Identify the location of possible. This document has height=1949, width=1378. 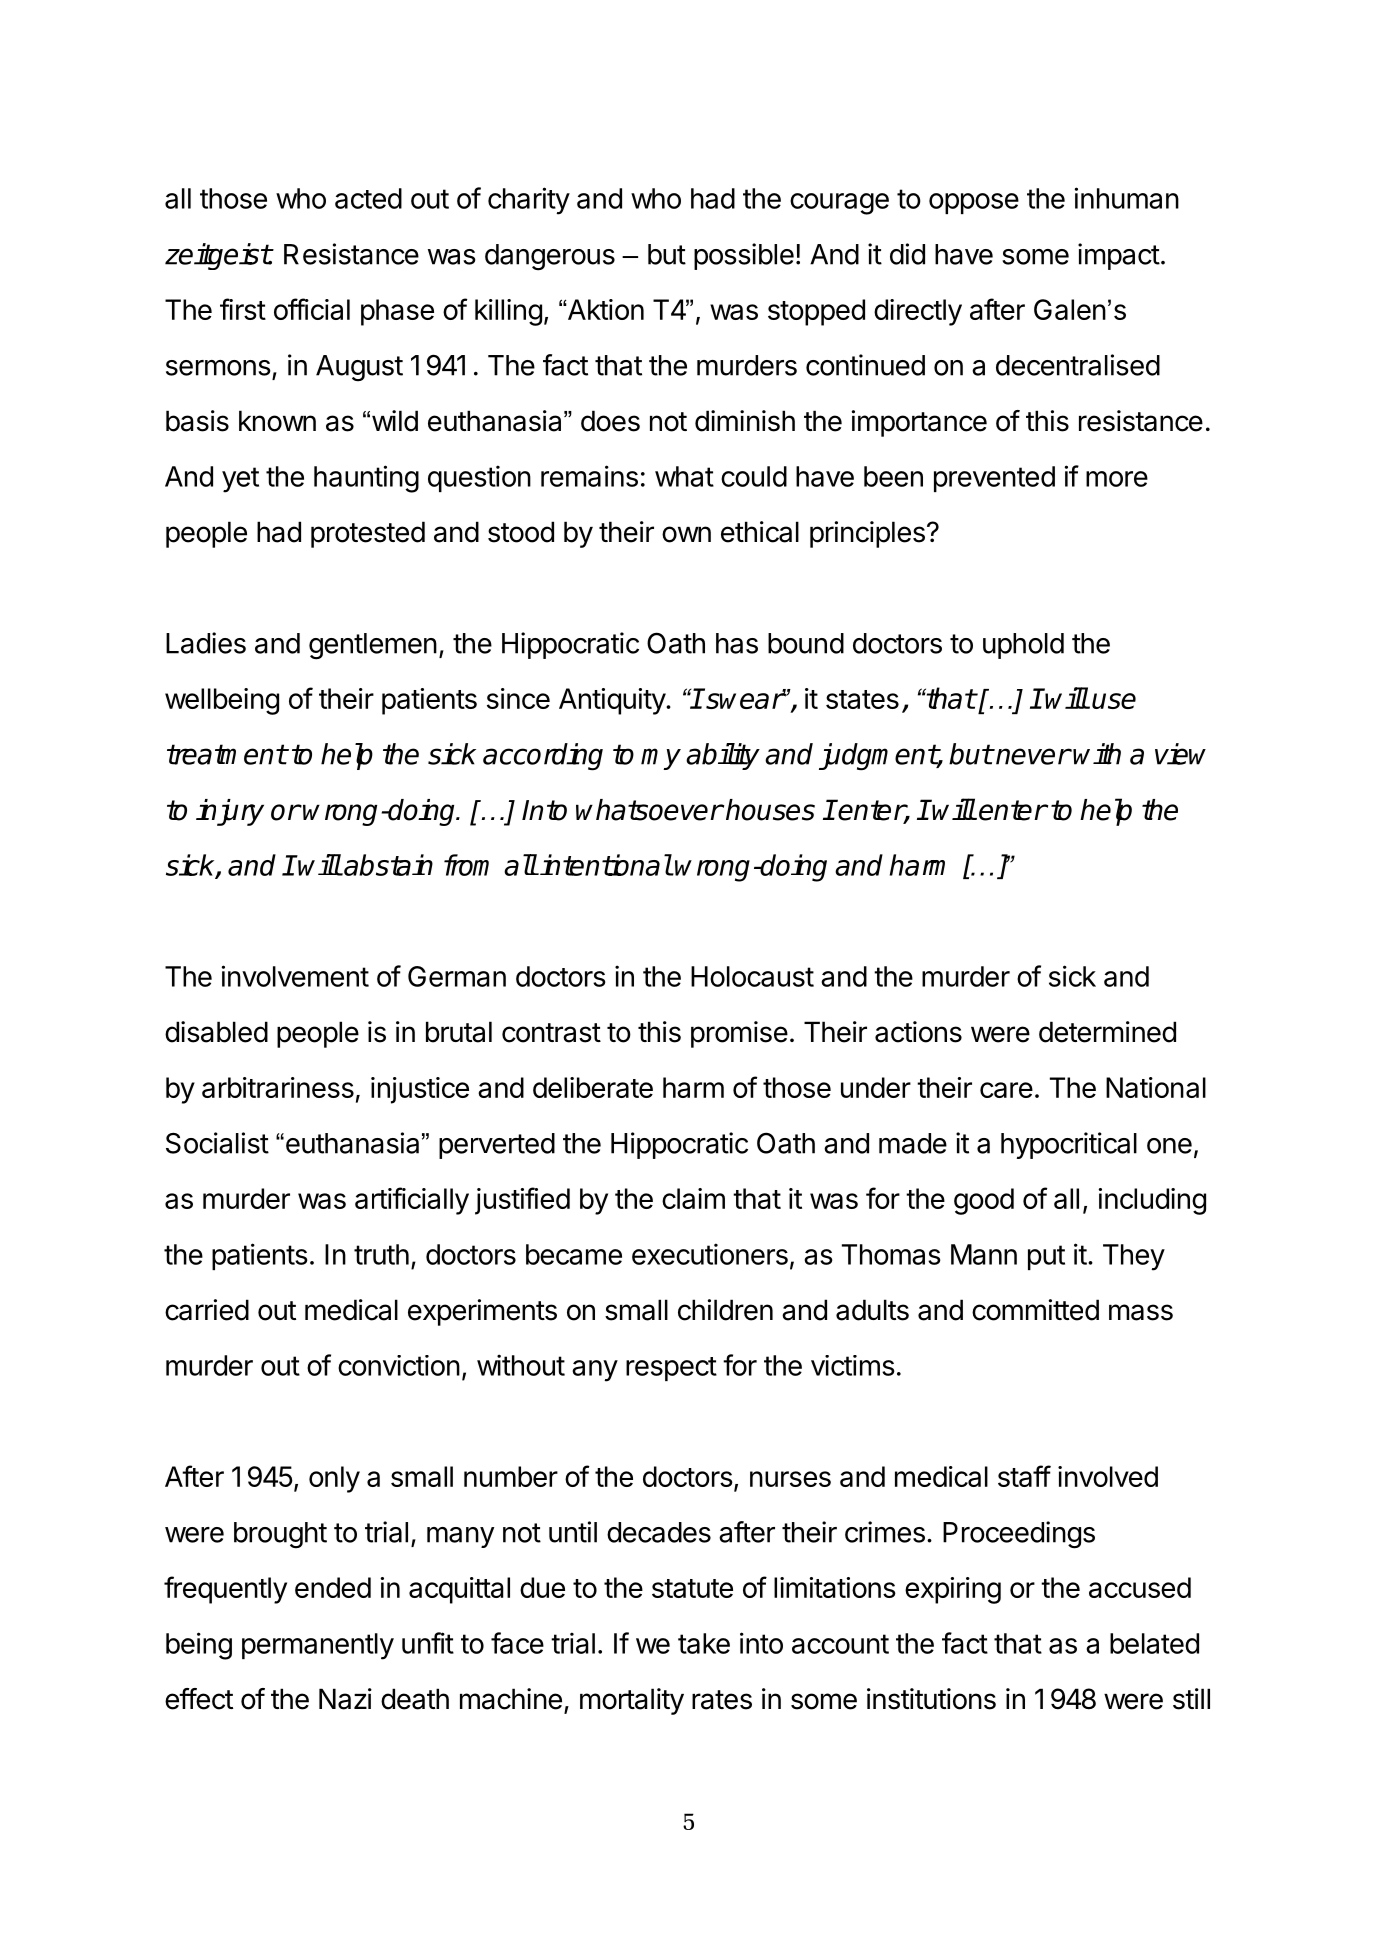
(744, 256).
